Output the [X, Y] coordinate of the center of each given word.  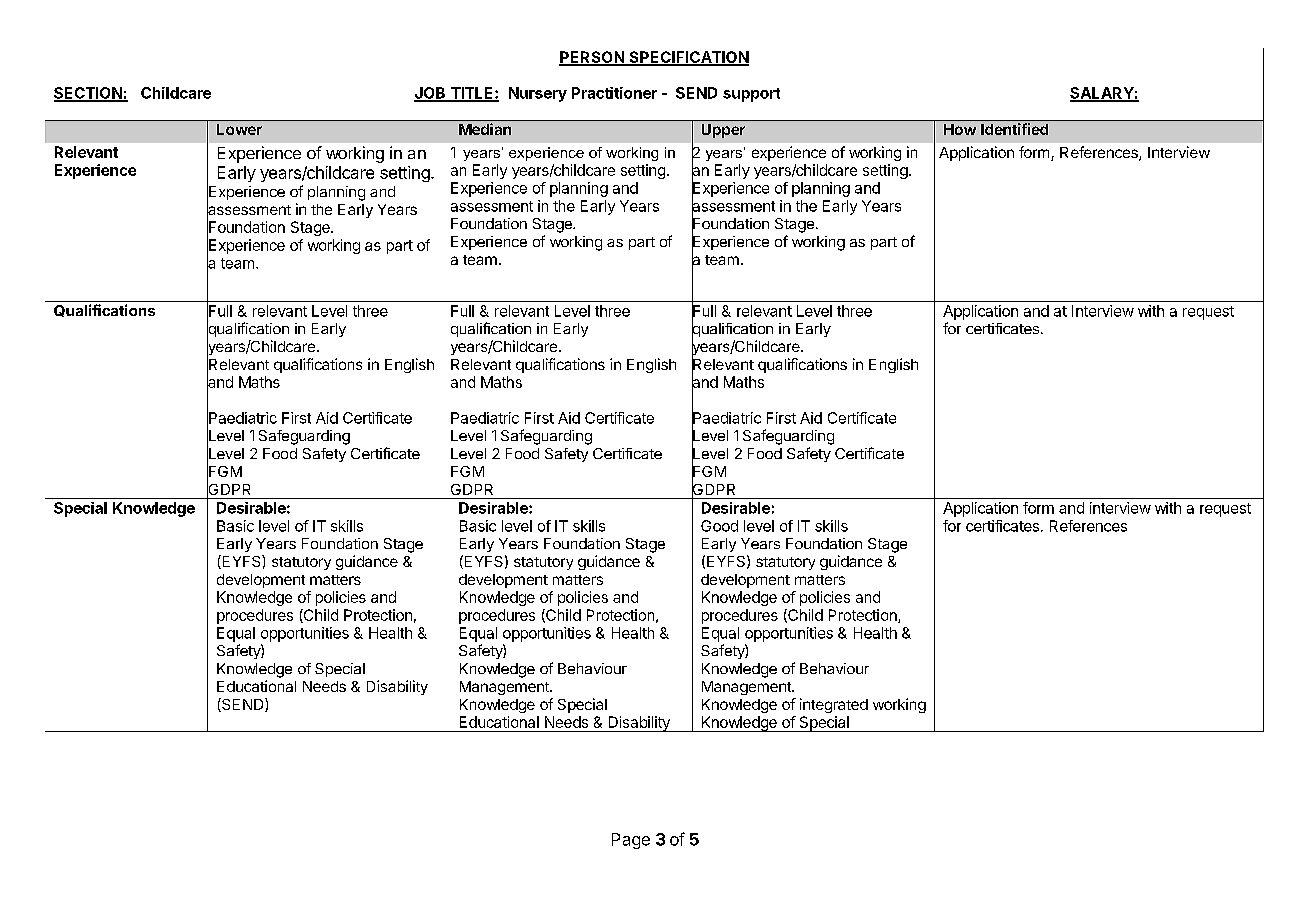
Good [719, 526]
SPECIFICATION [688, 58]
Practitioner [614, 93]
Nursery [538, 94]
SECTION [89, 94]
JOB [431, 94]
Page [631, 841]
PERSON [592, 58]
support [751, 95]
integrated [834, 705]
